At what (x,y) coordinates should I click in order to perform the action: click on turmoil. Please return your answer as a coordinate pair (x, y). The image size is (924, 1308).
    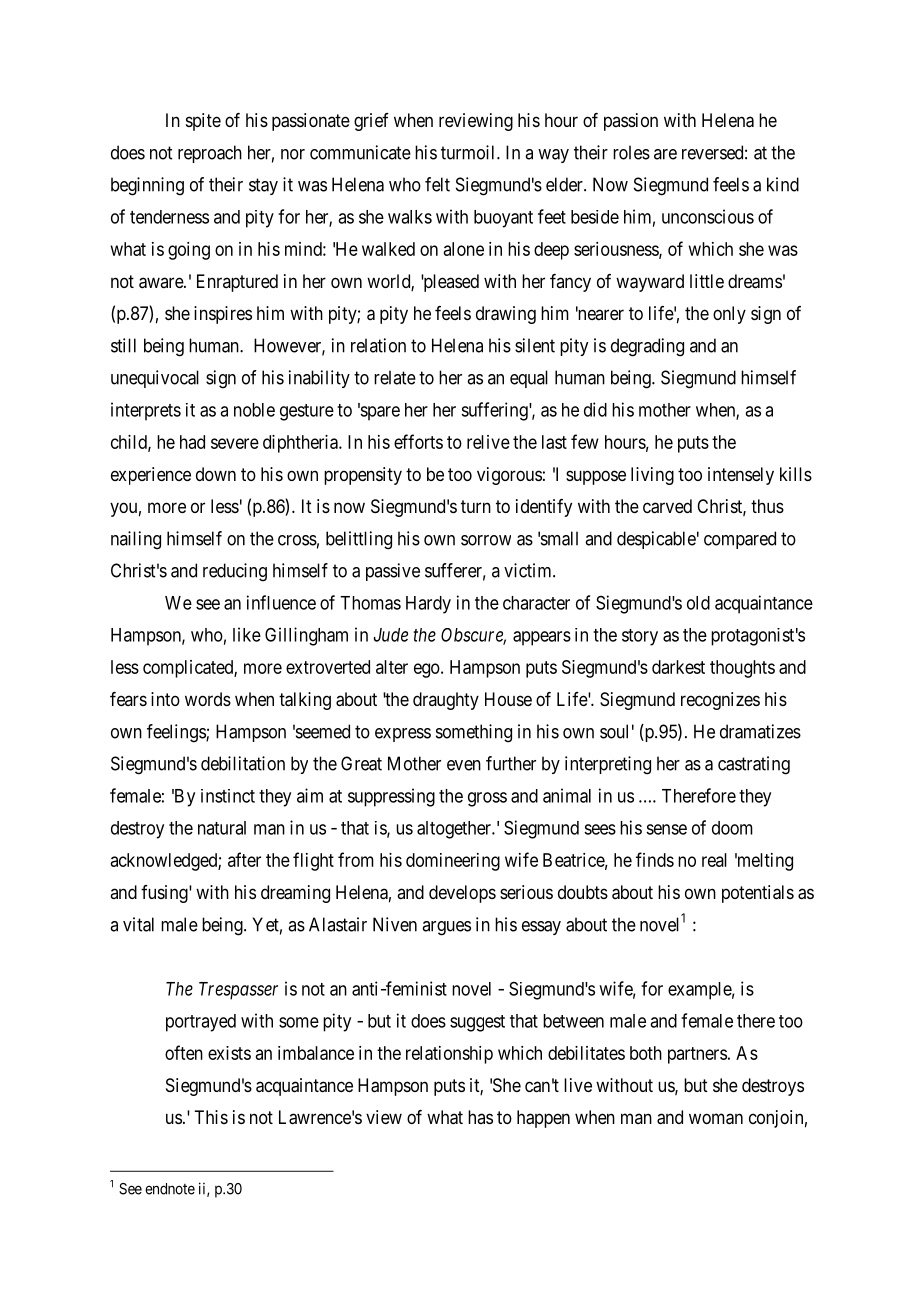
    Looking at the image, I should click on (469, 152).
